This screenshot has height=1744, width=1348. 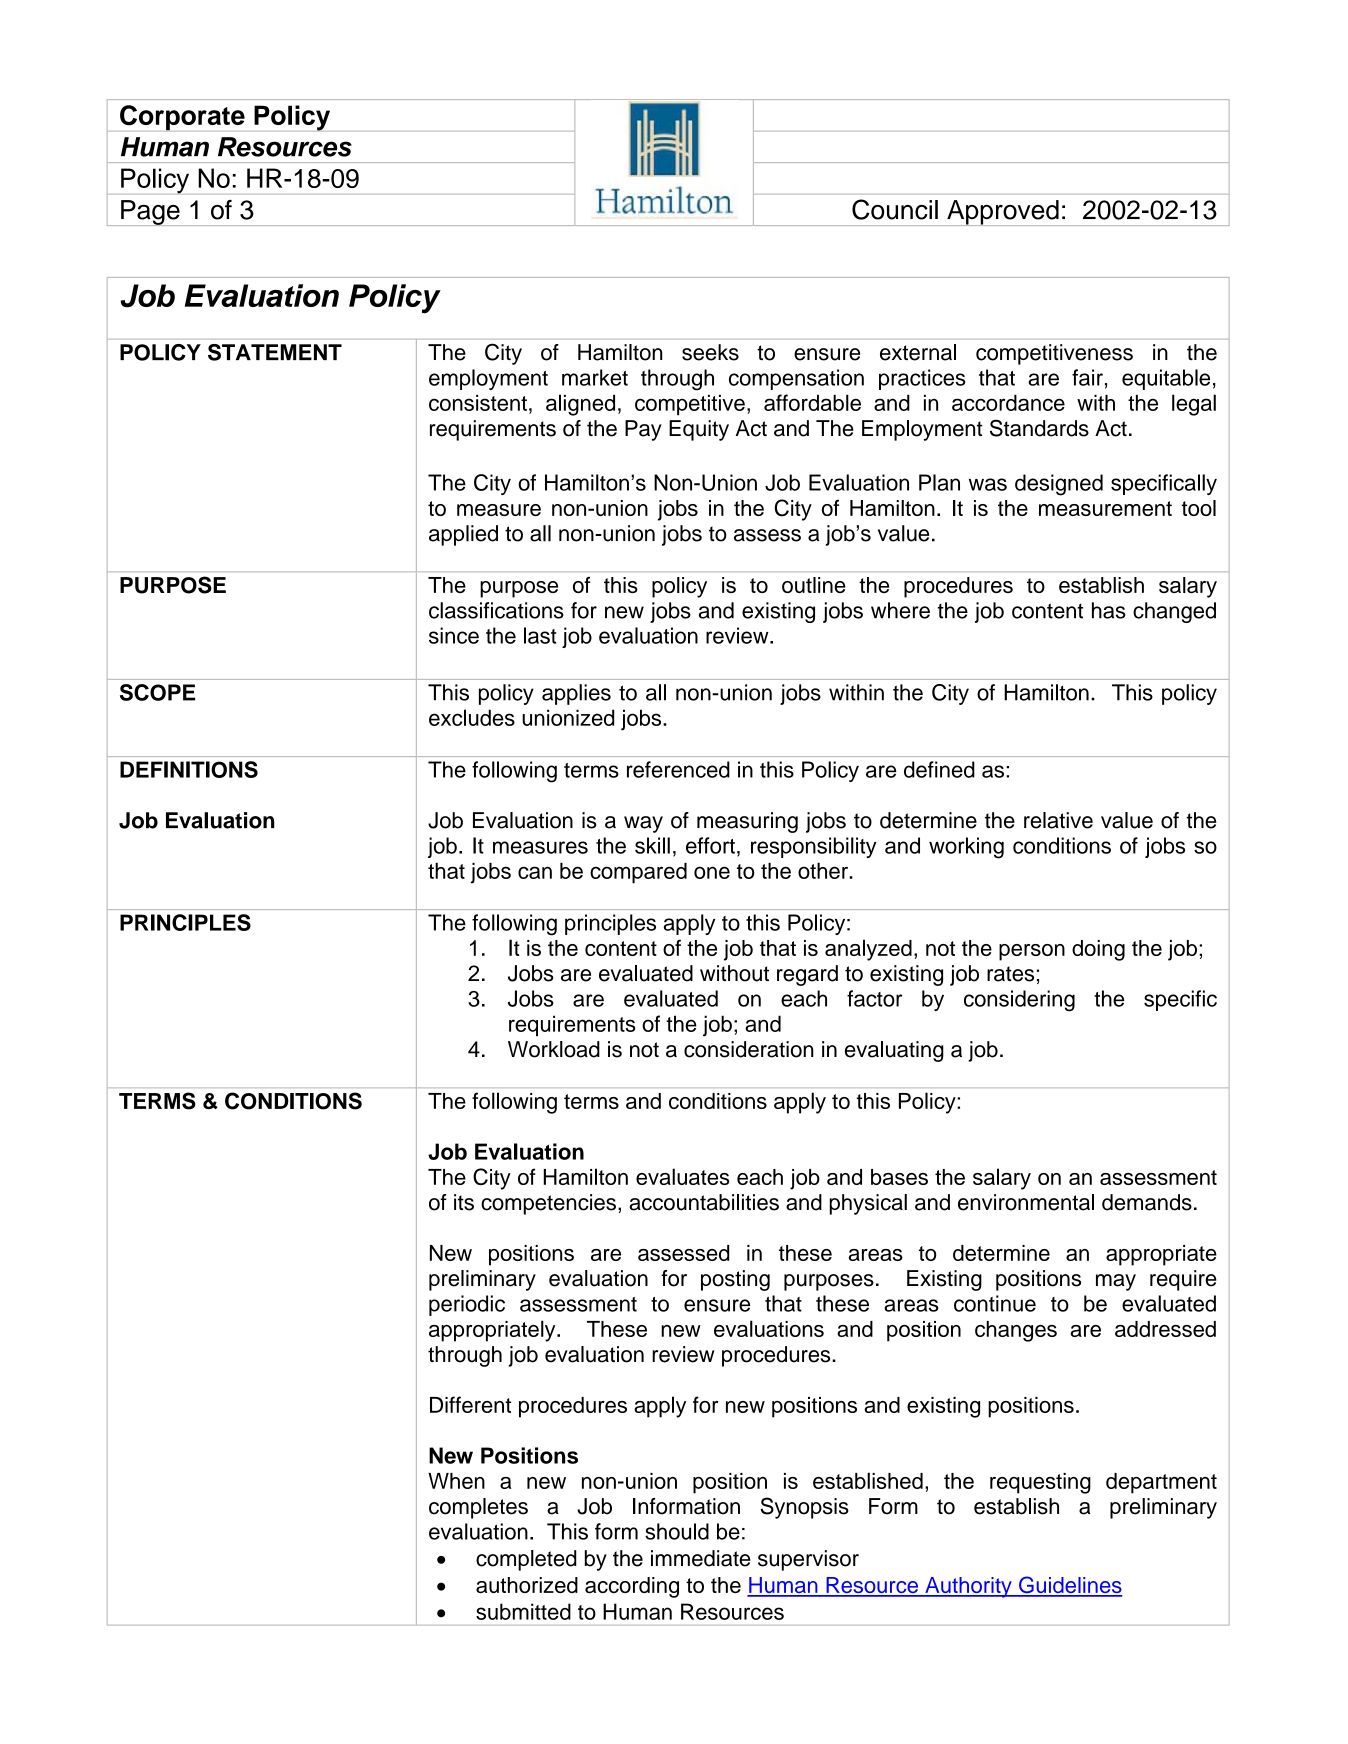 What do you see at coordinates (182, 118) in the screenshot?
I see `Corporate` at bounding box center [182, 118].
